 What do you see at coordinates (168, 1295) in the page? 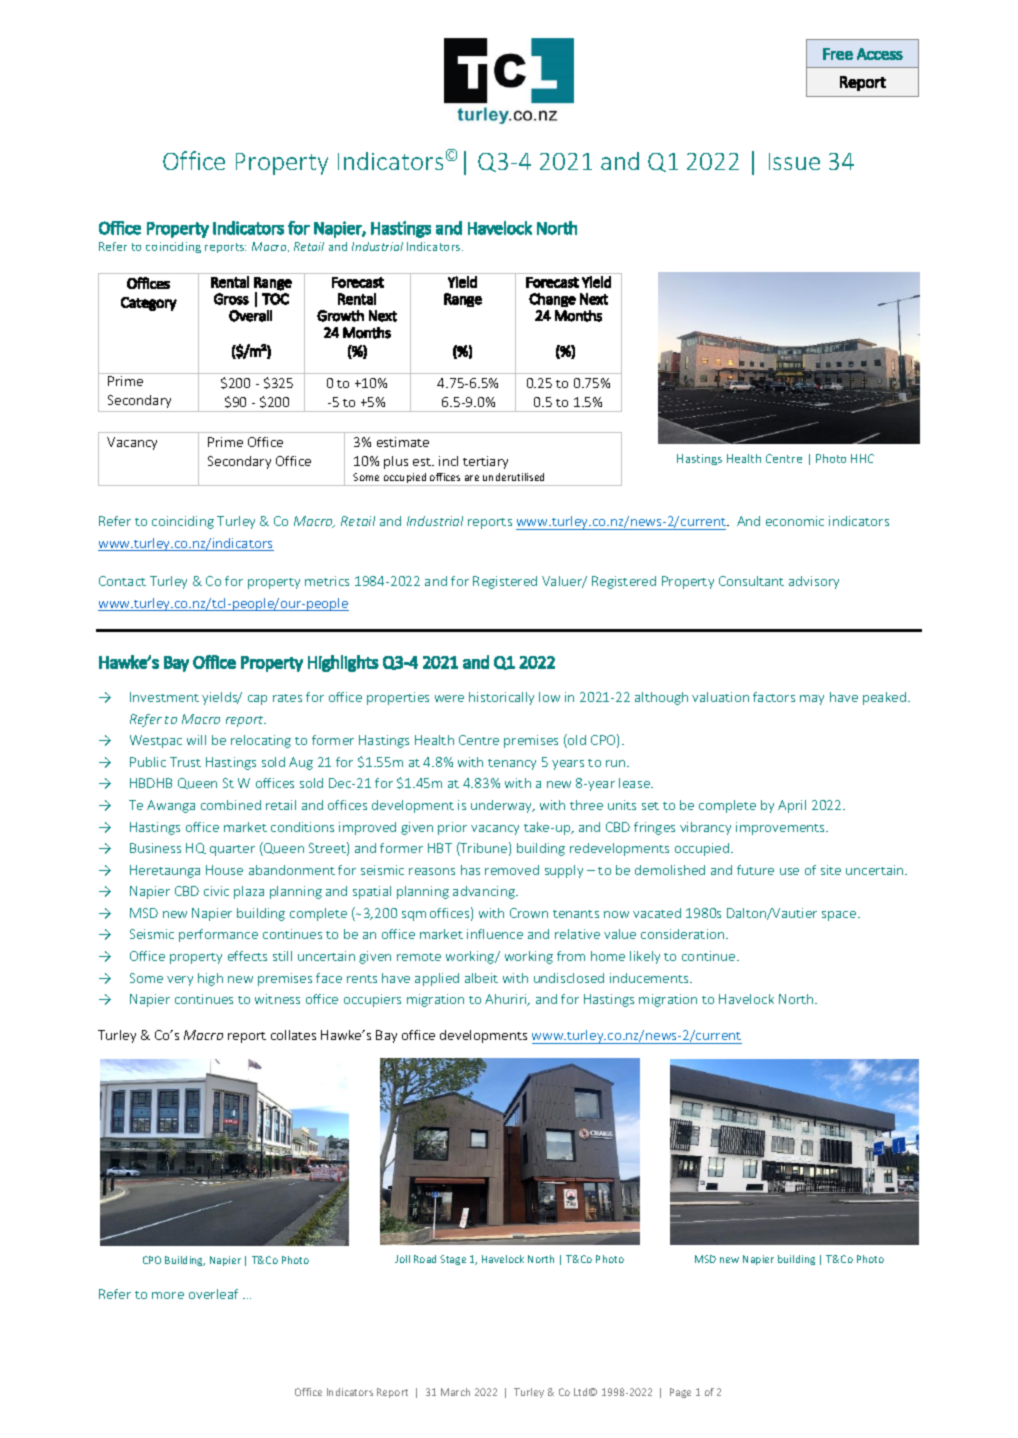
I see `more` at bounding box center [168, 1295].
